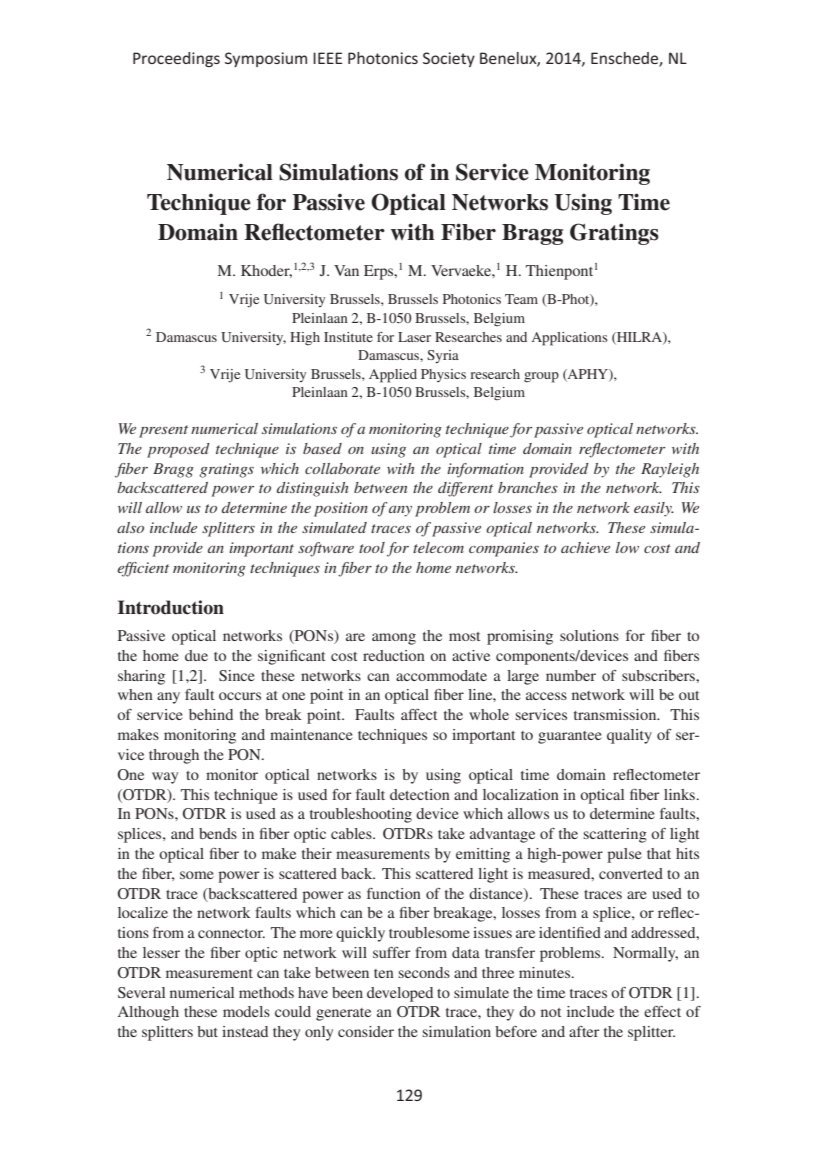  Describe the element at coordinates (449, 59) in the screenshot. I see `Society` at that location.
